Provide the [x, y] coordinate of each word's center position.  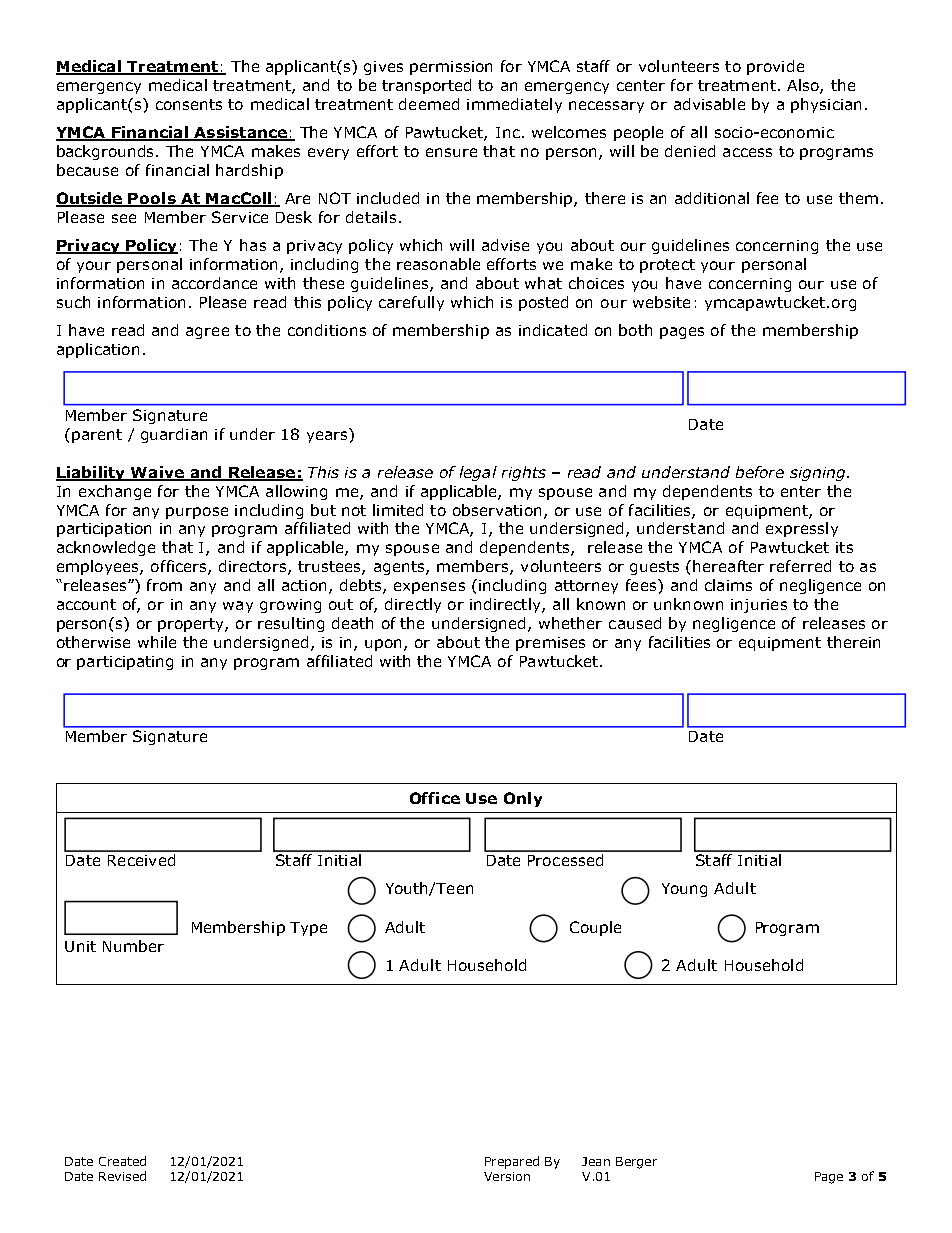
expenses [429, 588]
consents [189, 104]
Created [122, 1161]
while [157, 642]
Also [804, 86]
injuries [759, 606]
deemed [429, 104]
